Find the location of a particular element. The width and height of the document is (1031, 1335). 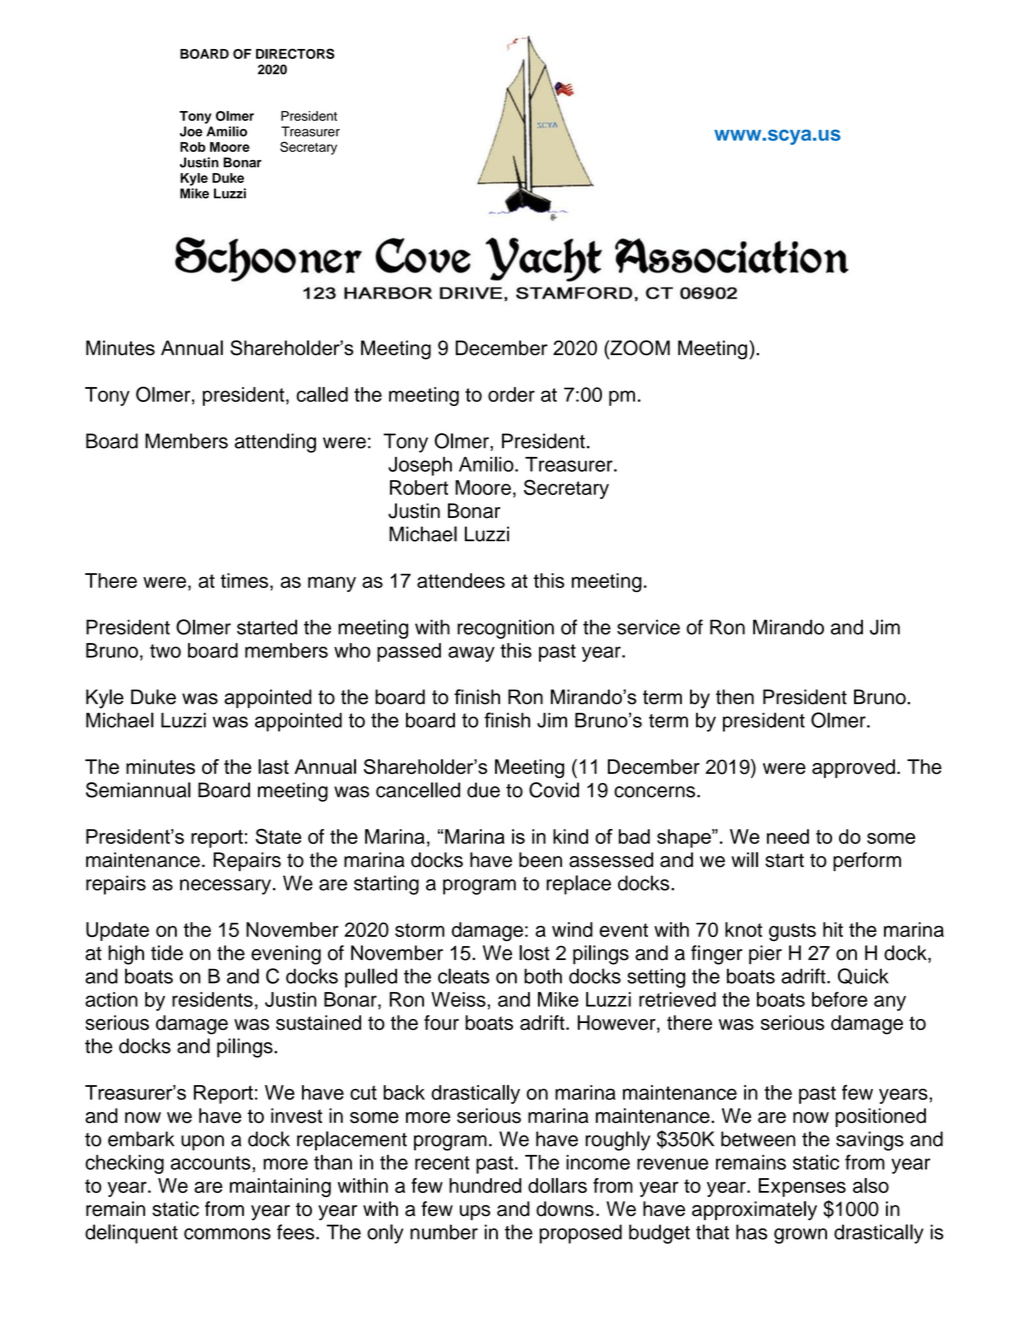

DIRECTORS is located at coordinates (295, 53).
